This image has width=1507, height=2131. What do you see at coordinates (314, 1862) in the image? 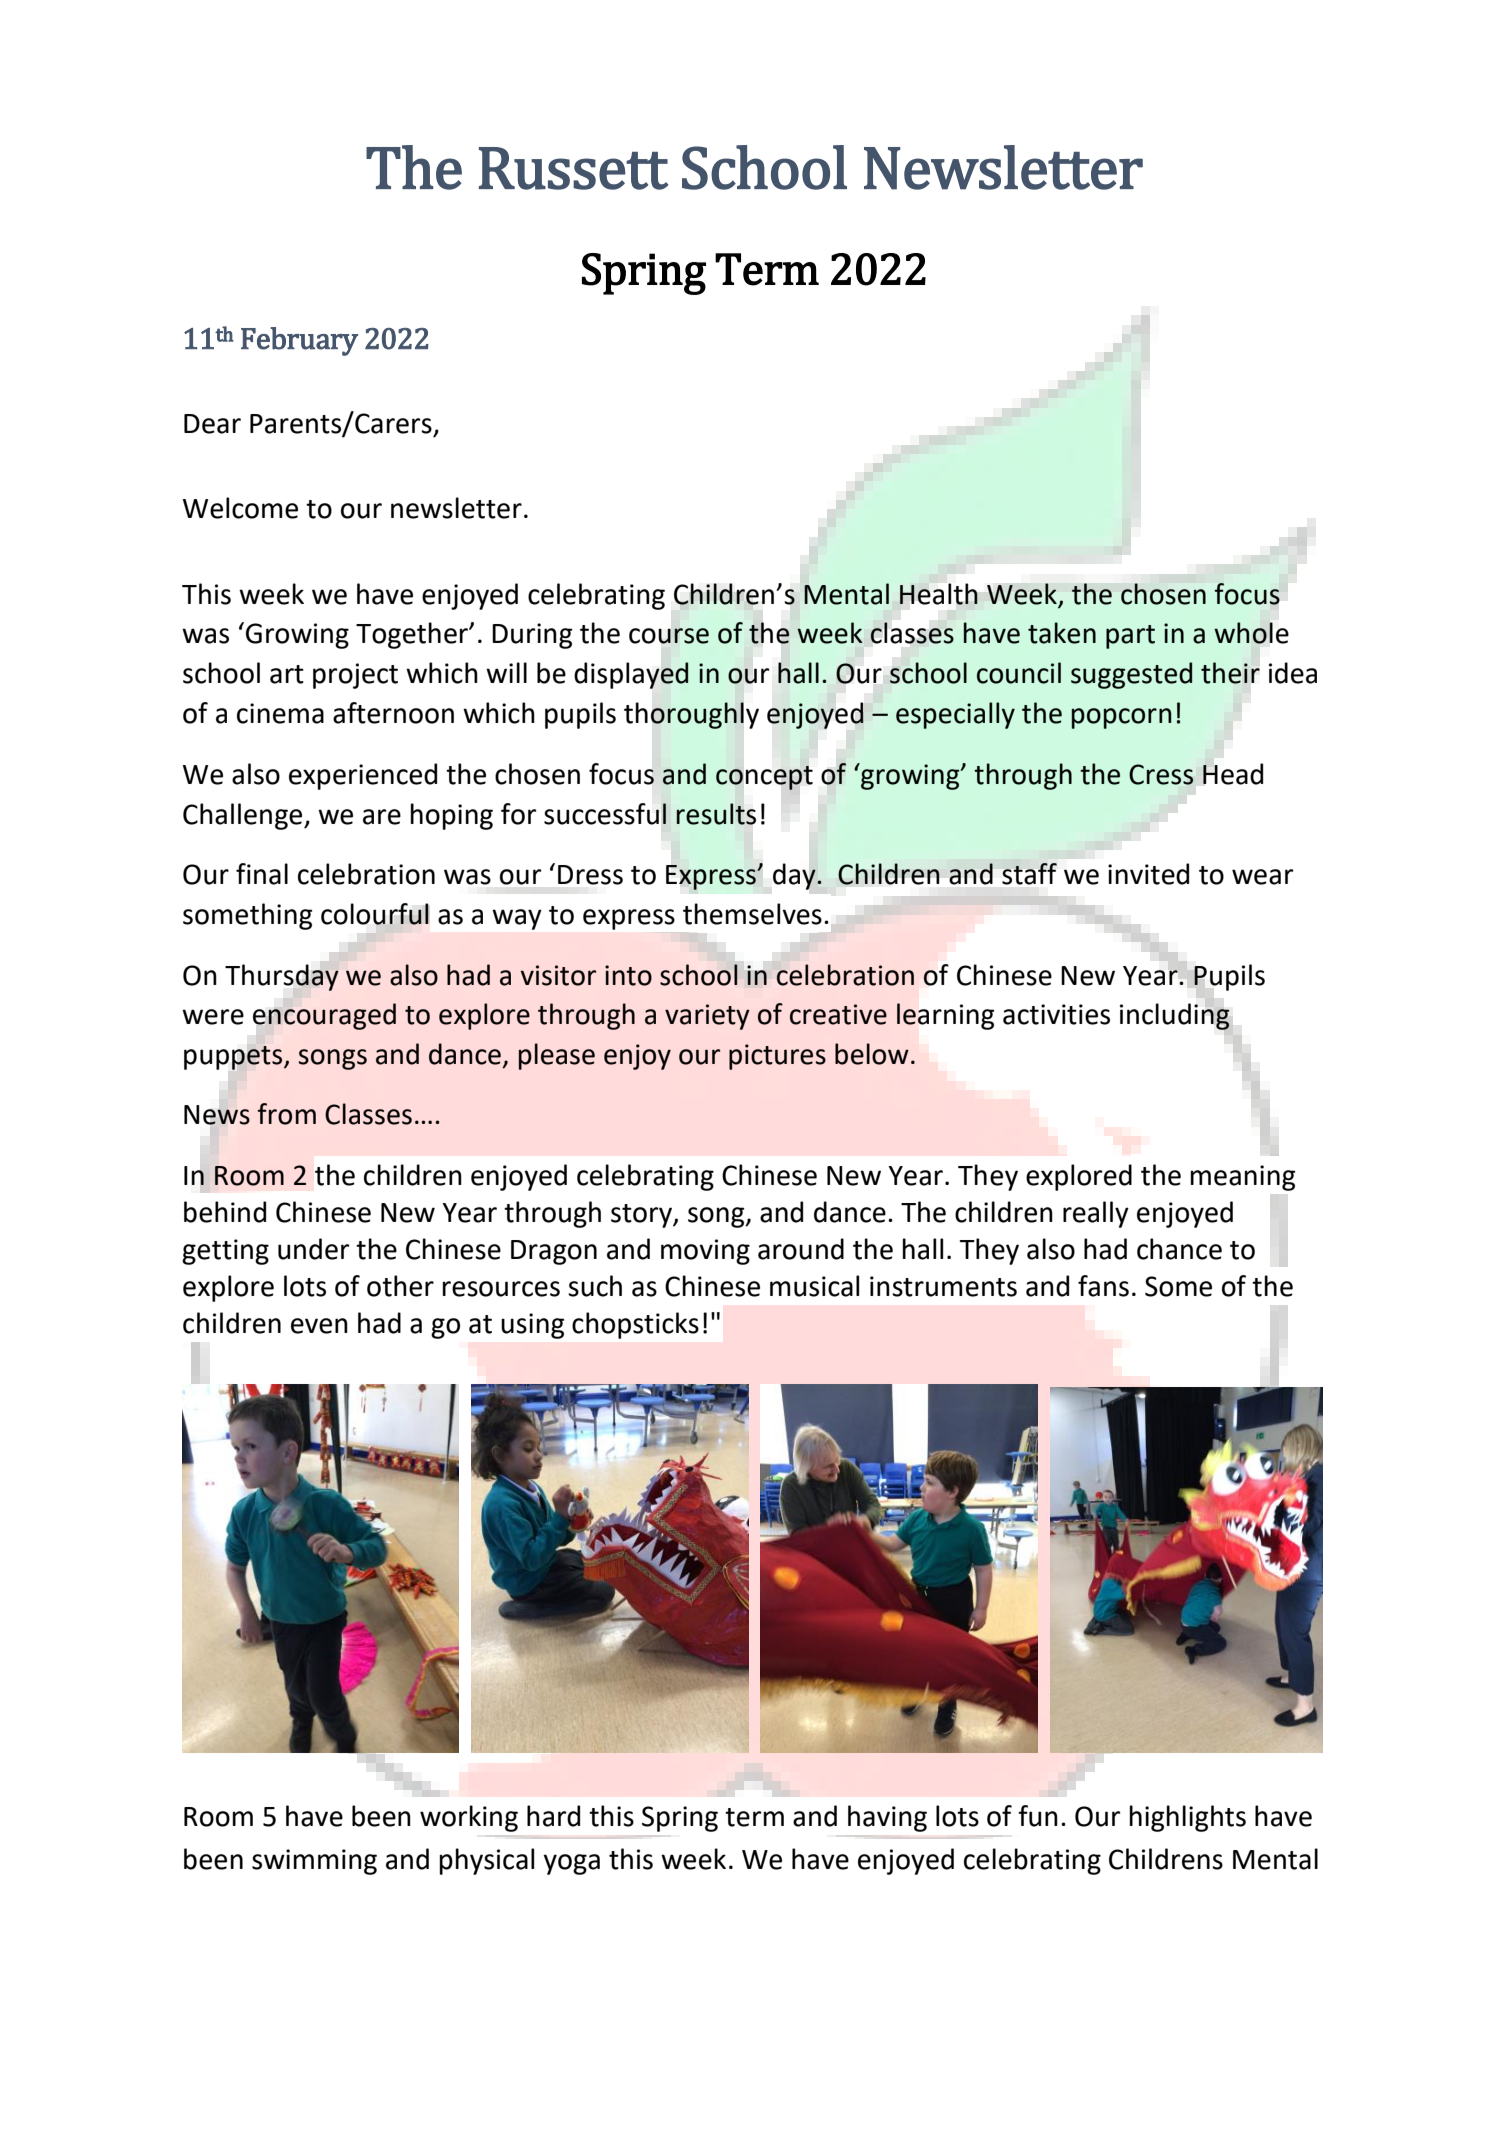
I see `swimming` at bounding box center [314, 1862].
